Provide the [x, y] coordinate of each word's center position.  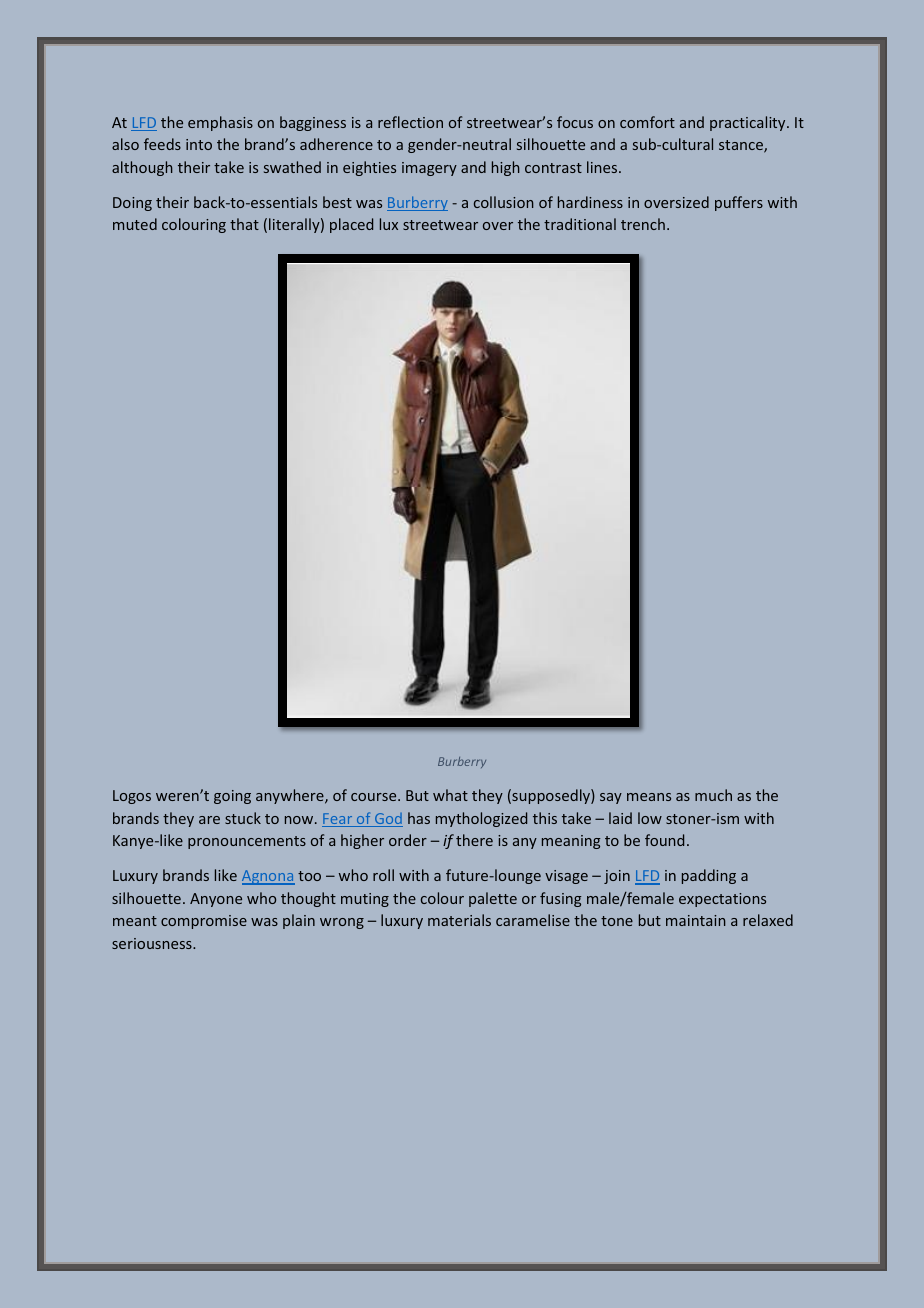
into [199, 144]
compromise [204, 922]
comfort [647, 122]
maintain [696, 920]
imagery [429, 169]
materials [459, 920]
